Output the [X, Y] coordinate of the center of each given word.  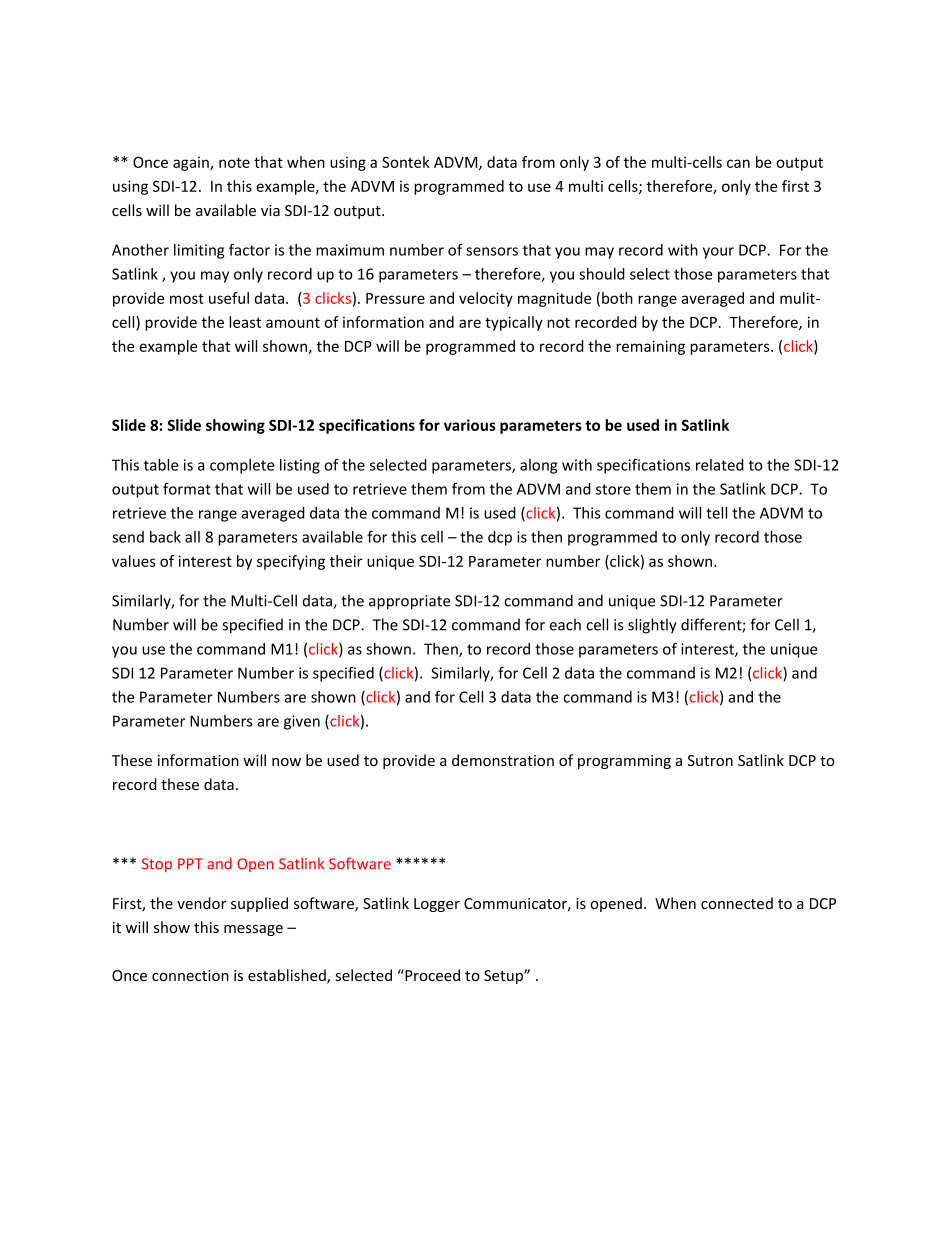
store [613, 489]
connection [190, 975]
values [134, 561]
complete [242, 466]
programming [624, 762]
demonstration [503, 760]
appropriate [409, 602]
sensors [492, 251]
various [470, 425]
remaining [650, 347]
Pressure [395, 298]
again [192, 163]
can [738, 163]
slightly [652, 626]
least [245, 322]
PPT [190, 863]
